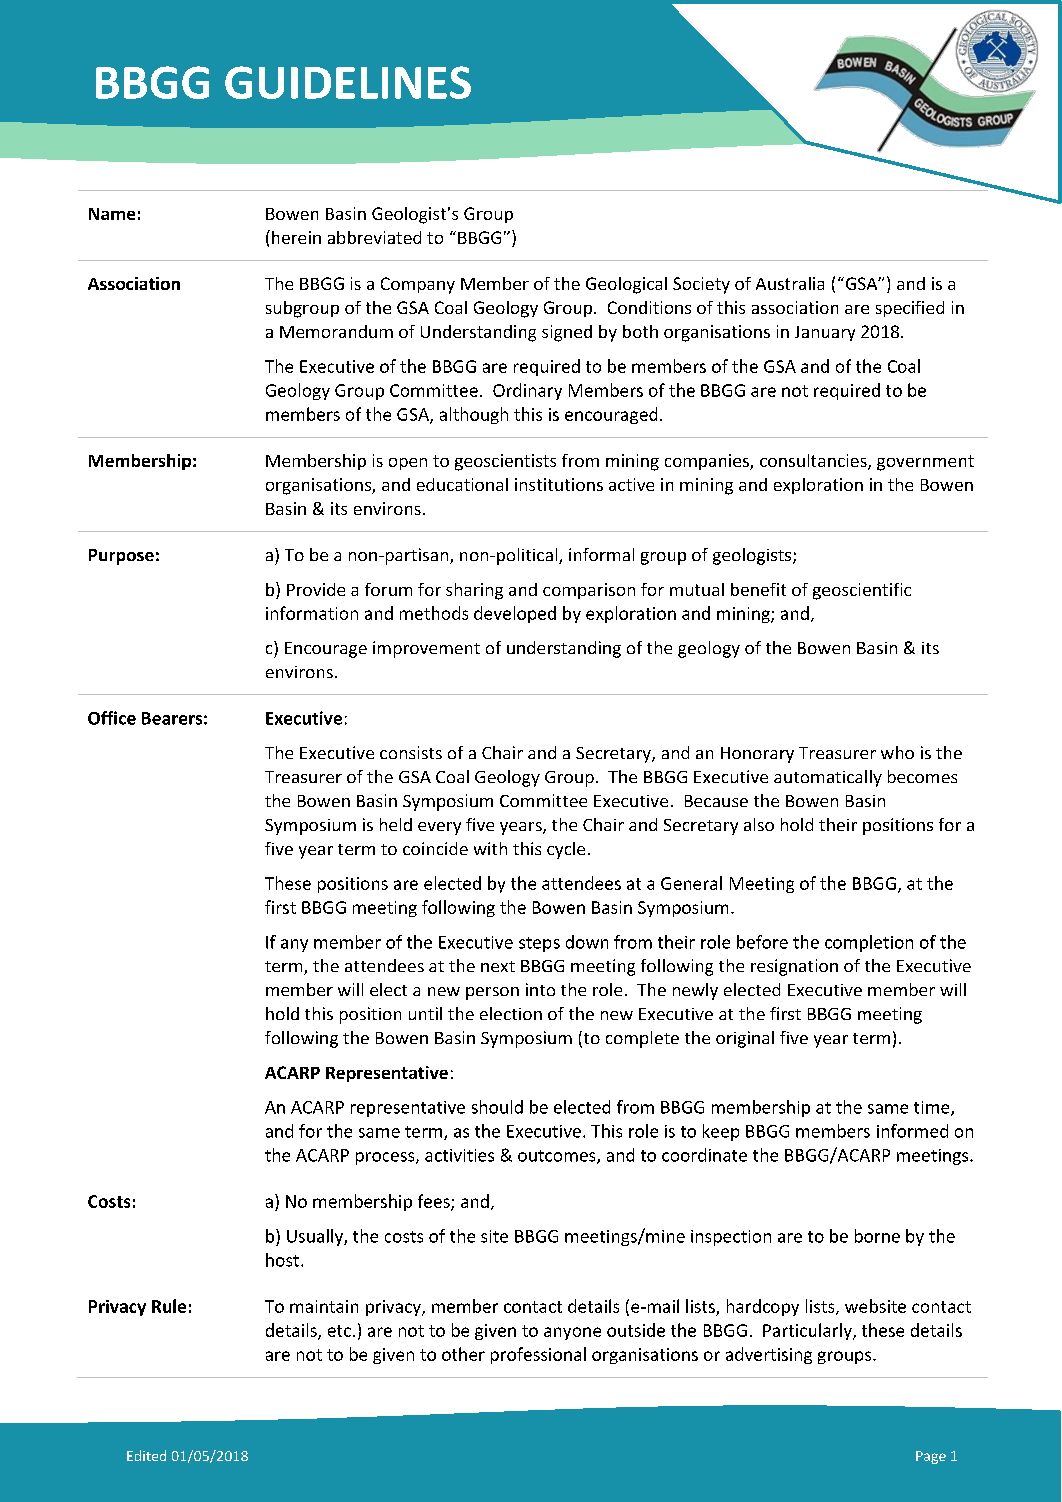 Image resolution: width=1062 pixels, height=1502 pixels. What do you see at coordinates (912, 1131) in the image?
I see `informed` at bounding box center [912, 1131].
